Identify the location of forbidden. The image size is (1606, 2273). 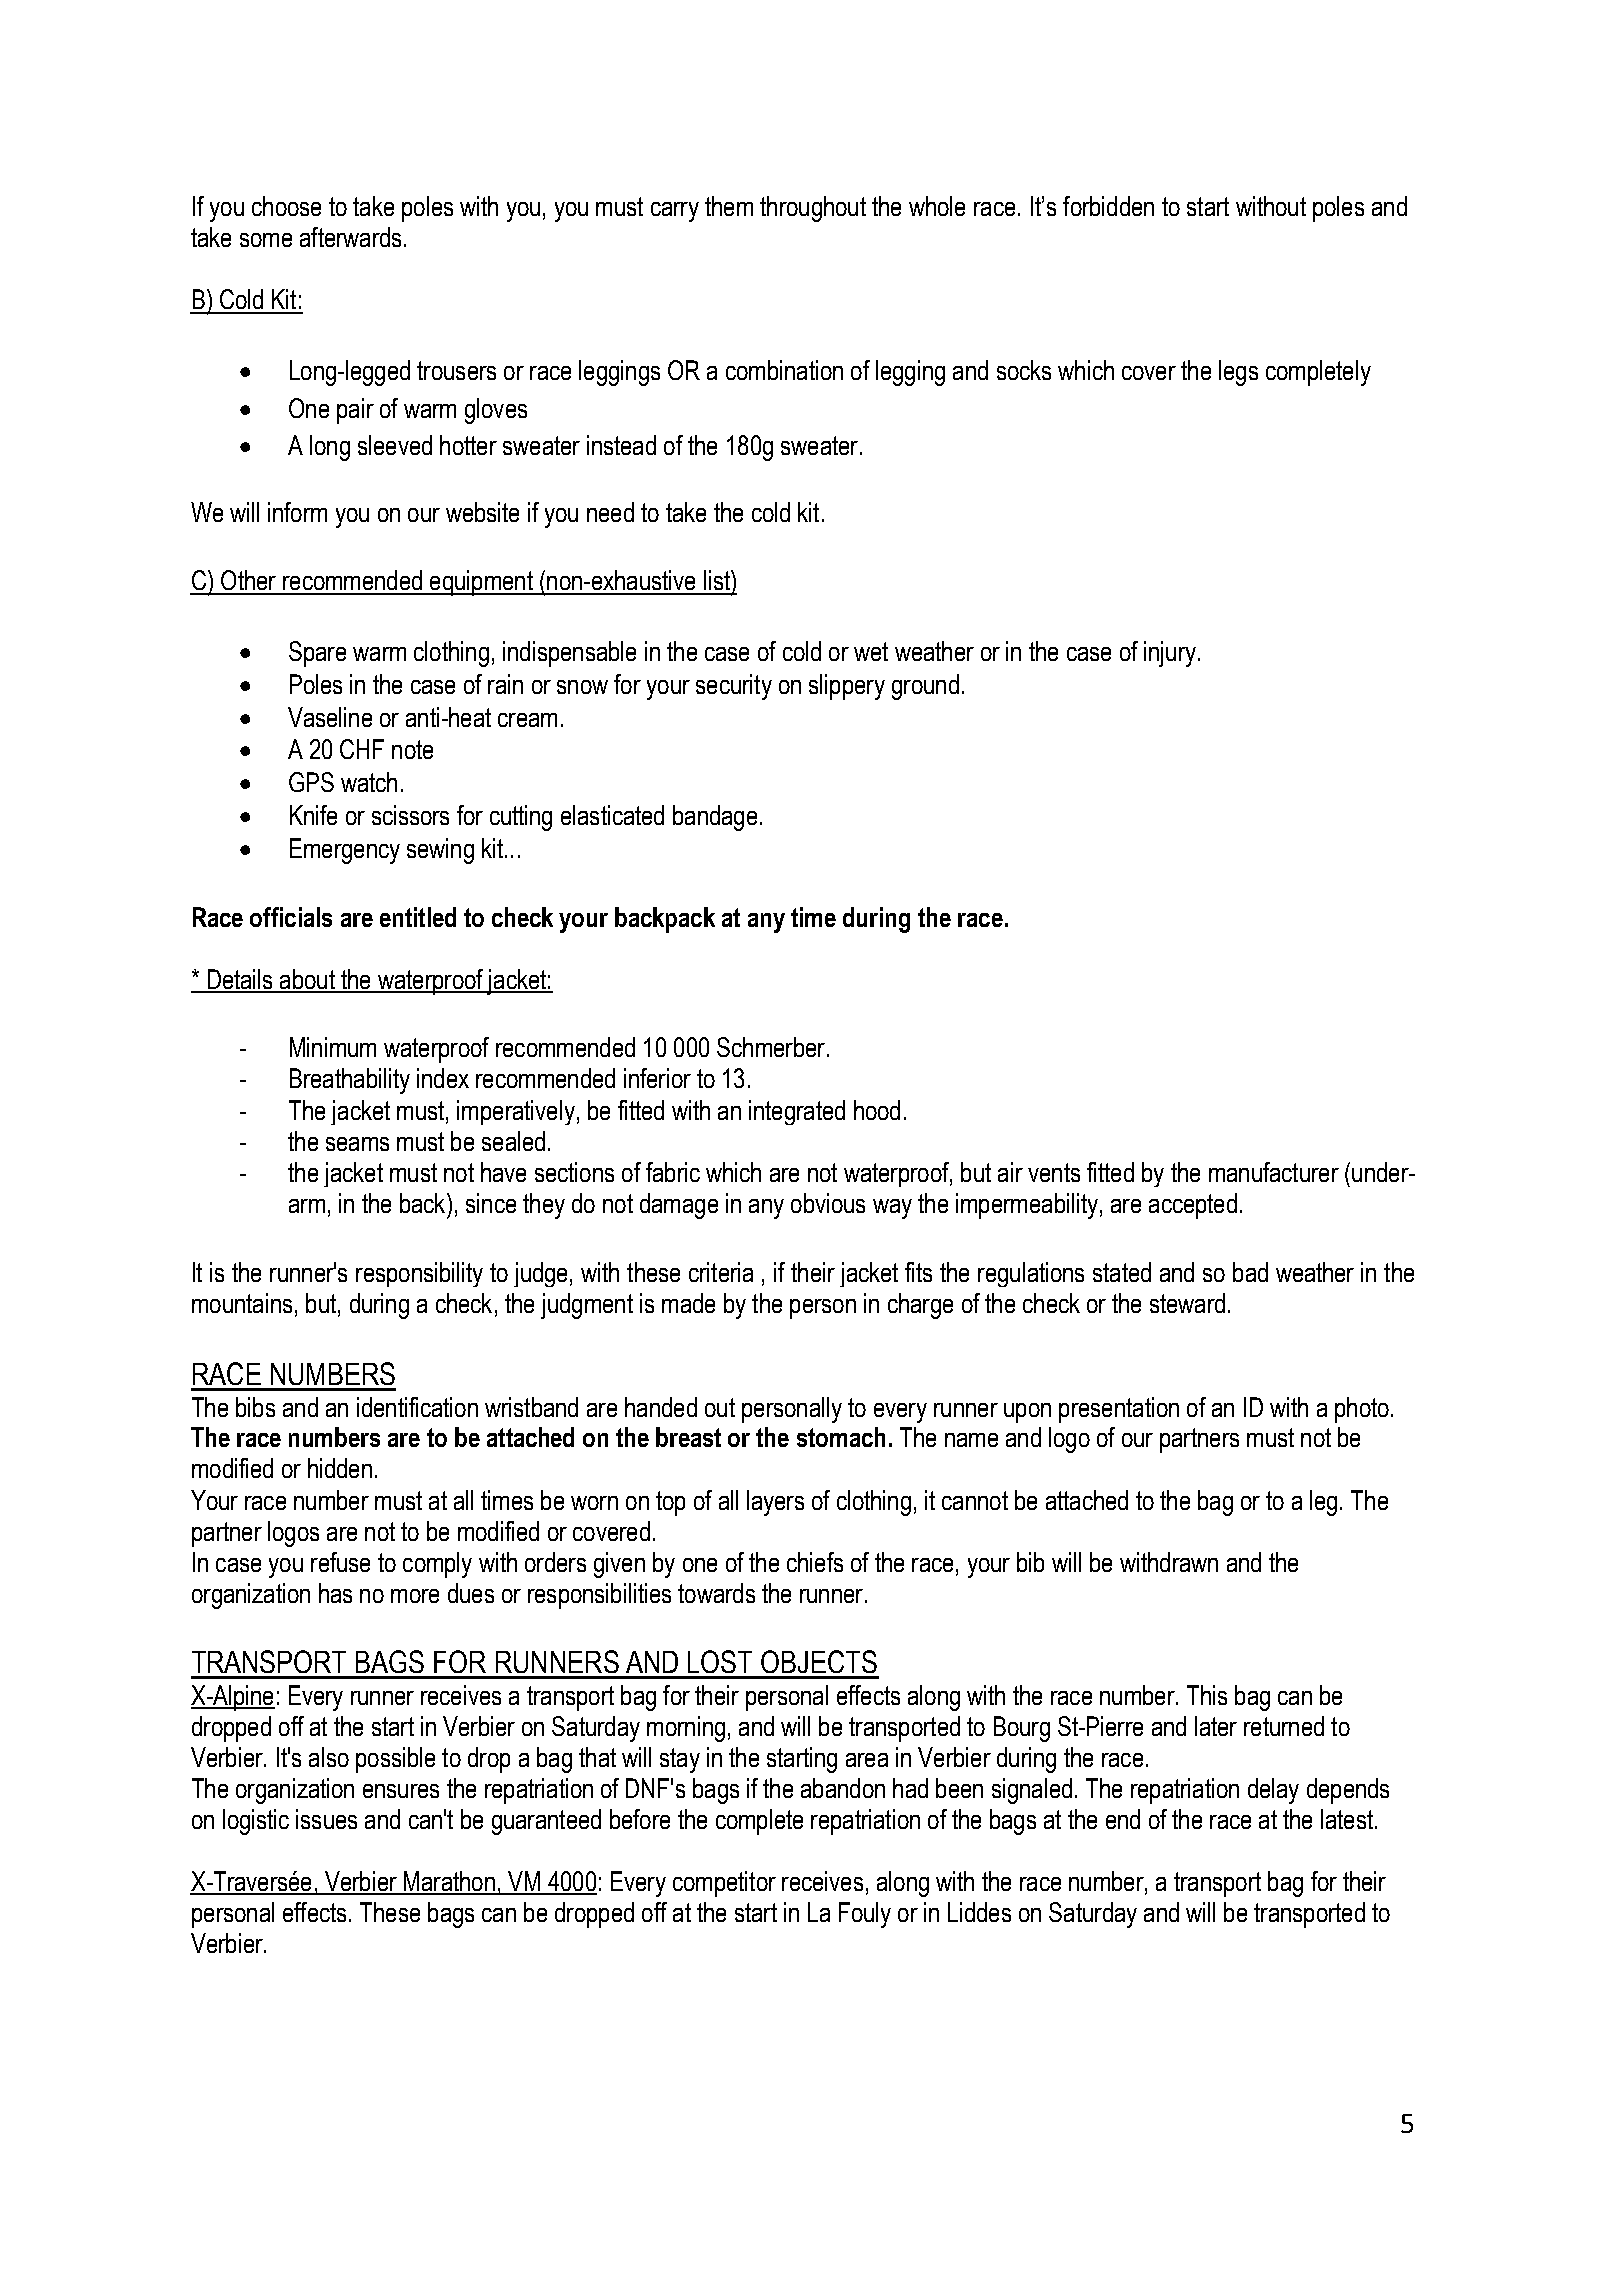
(1108, 206).
